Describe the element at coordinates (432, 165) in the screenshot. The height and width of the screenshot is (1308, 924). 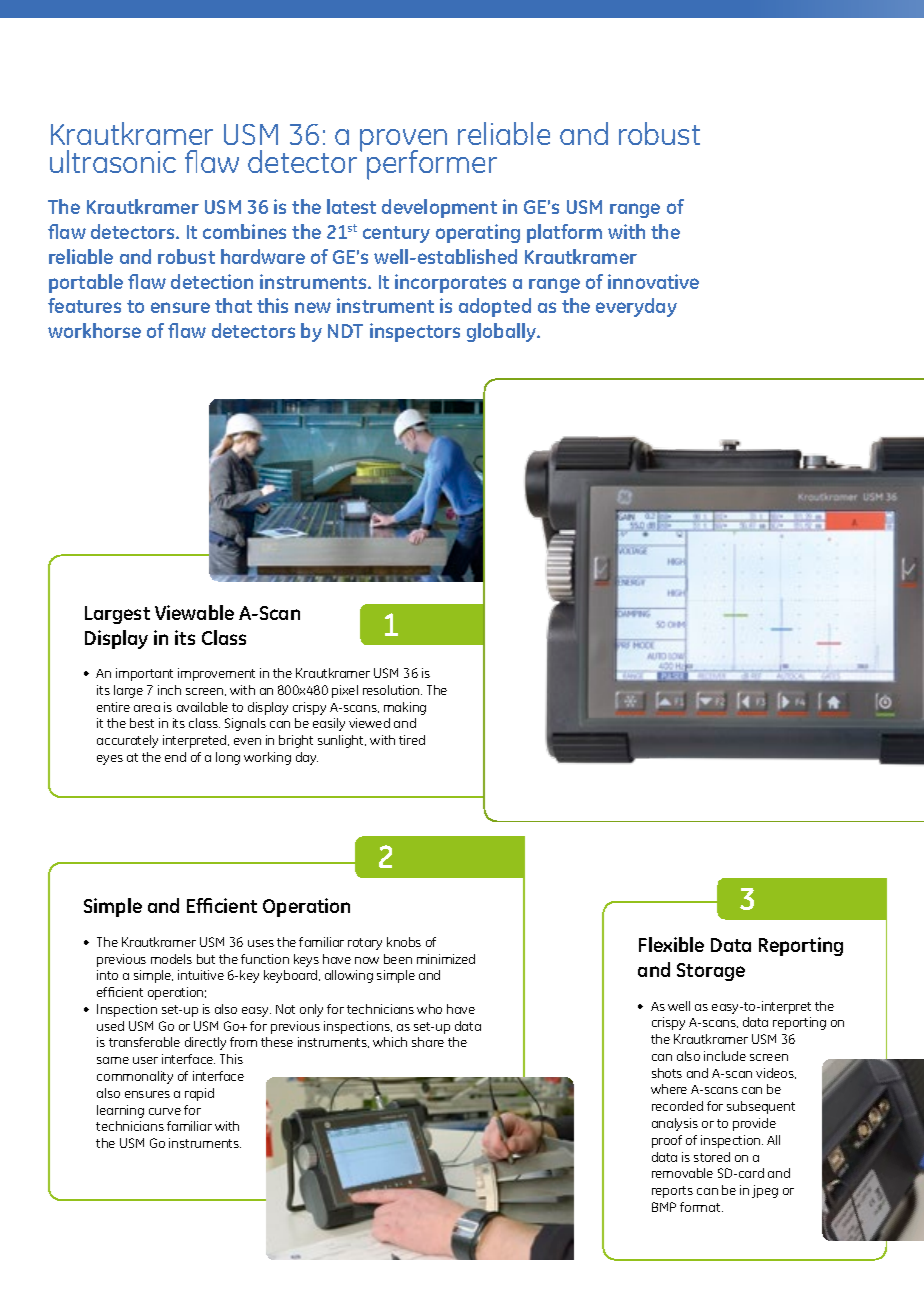
I see `performer` at that location.
